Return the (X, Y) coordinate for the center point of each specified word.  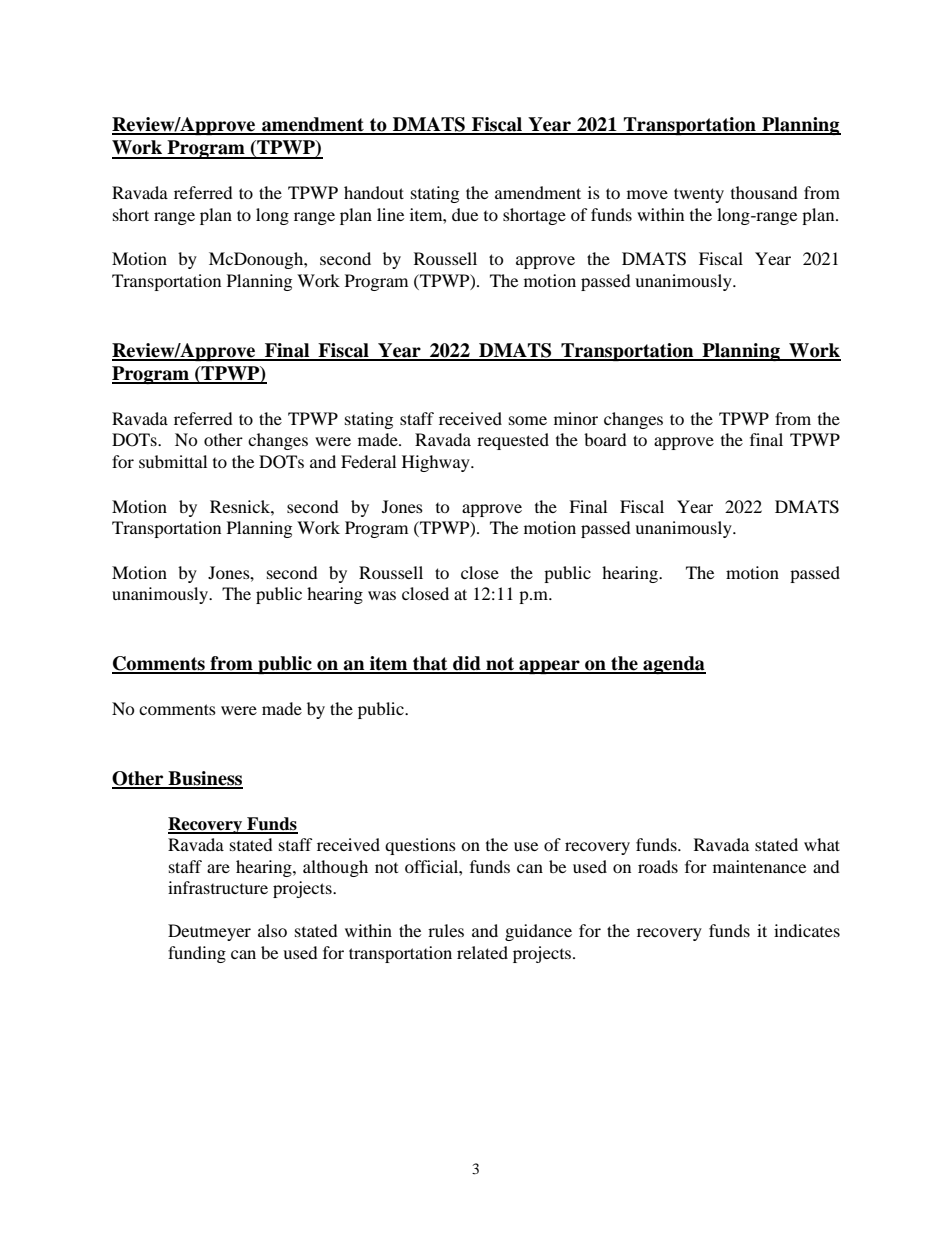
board (605, 439)
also (272, 930)
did (467, 664)
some (528, 420)
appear (549, 667)
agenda (673, 665)
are (218, 868)
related (482, 952)
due (465, 214)
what (822, 844)
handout (374, 192)
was (382, 595)
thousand (764, 192)
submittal (173, 461)
